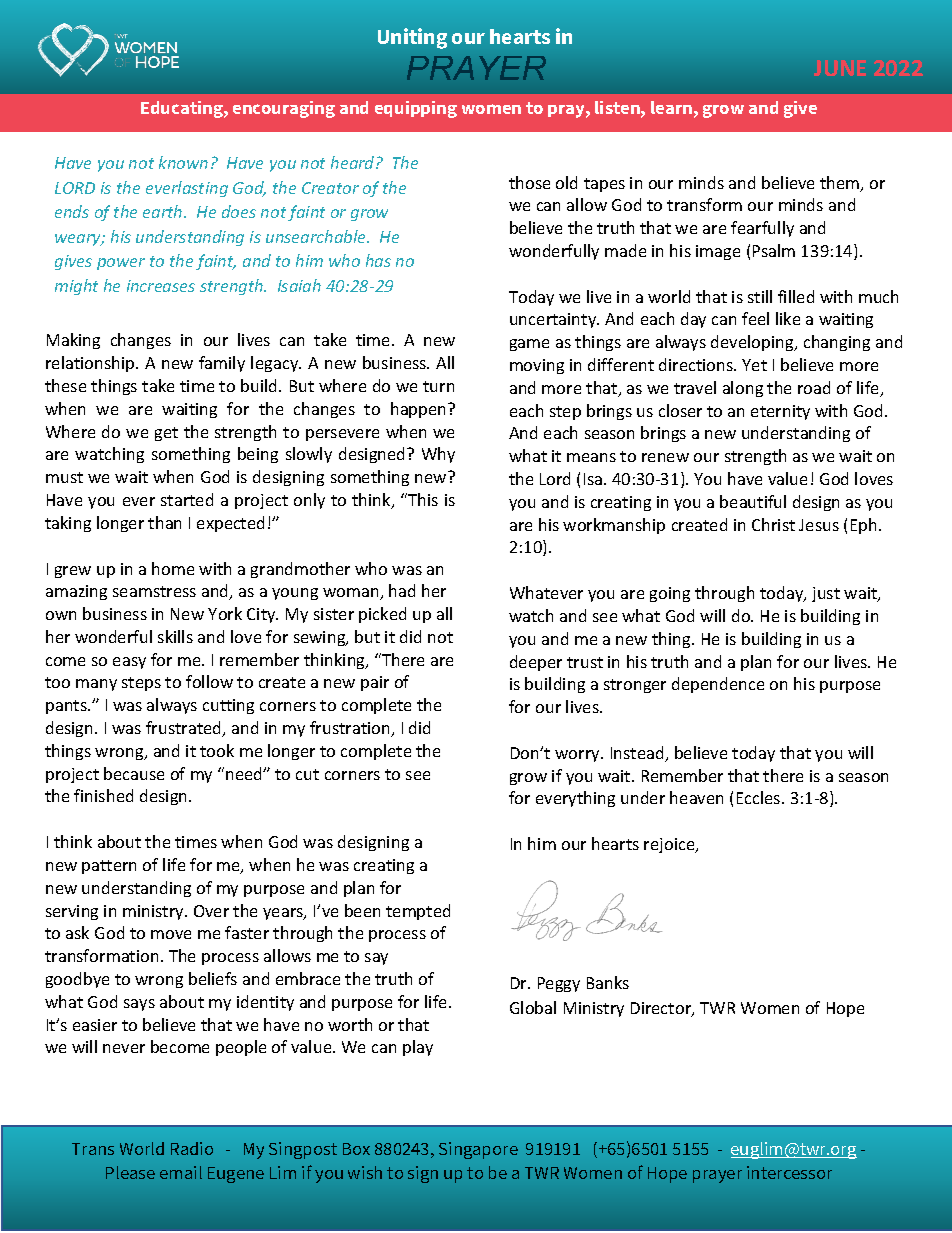 The image size is (952, 1233). Describe the element at coordinates (418, 912) in the document. I see `tempted` at that location.
